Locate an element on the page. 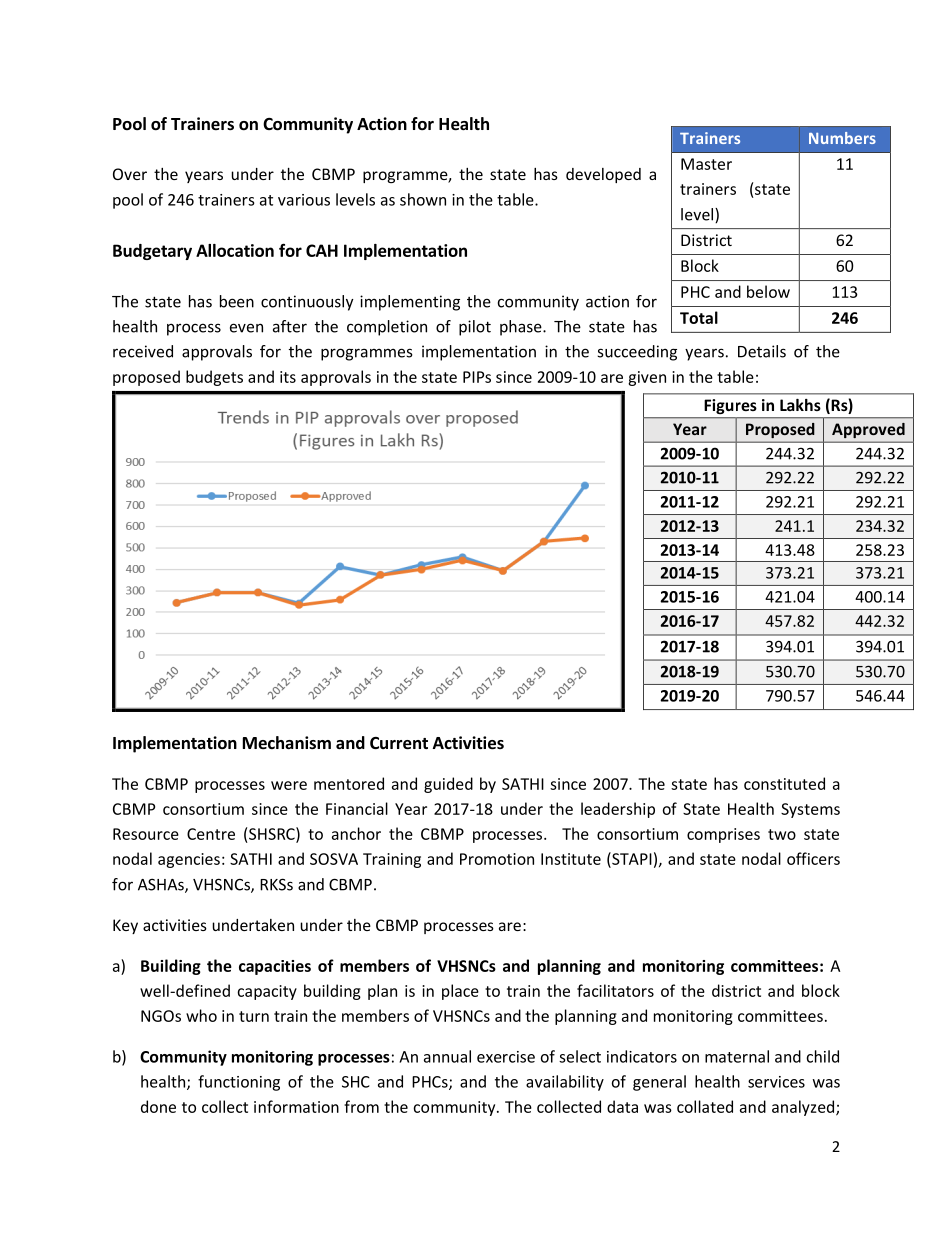 This document has width=952, height=1233. functioning is located at coordinates (239, 1083).
